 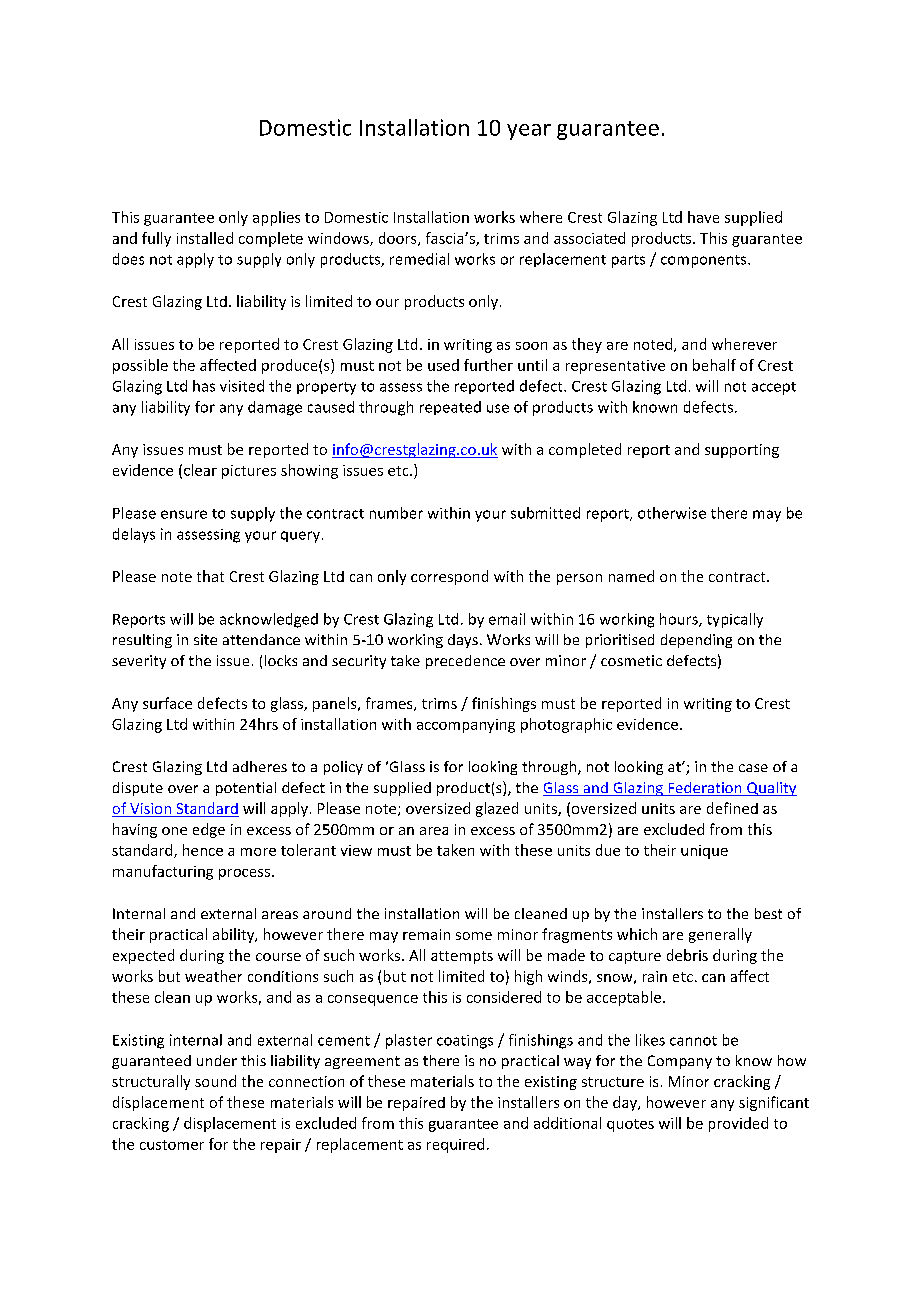 I want to click on further, so click(x=488, y=365).
